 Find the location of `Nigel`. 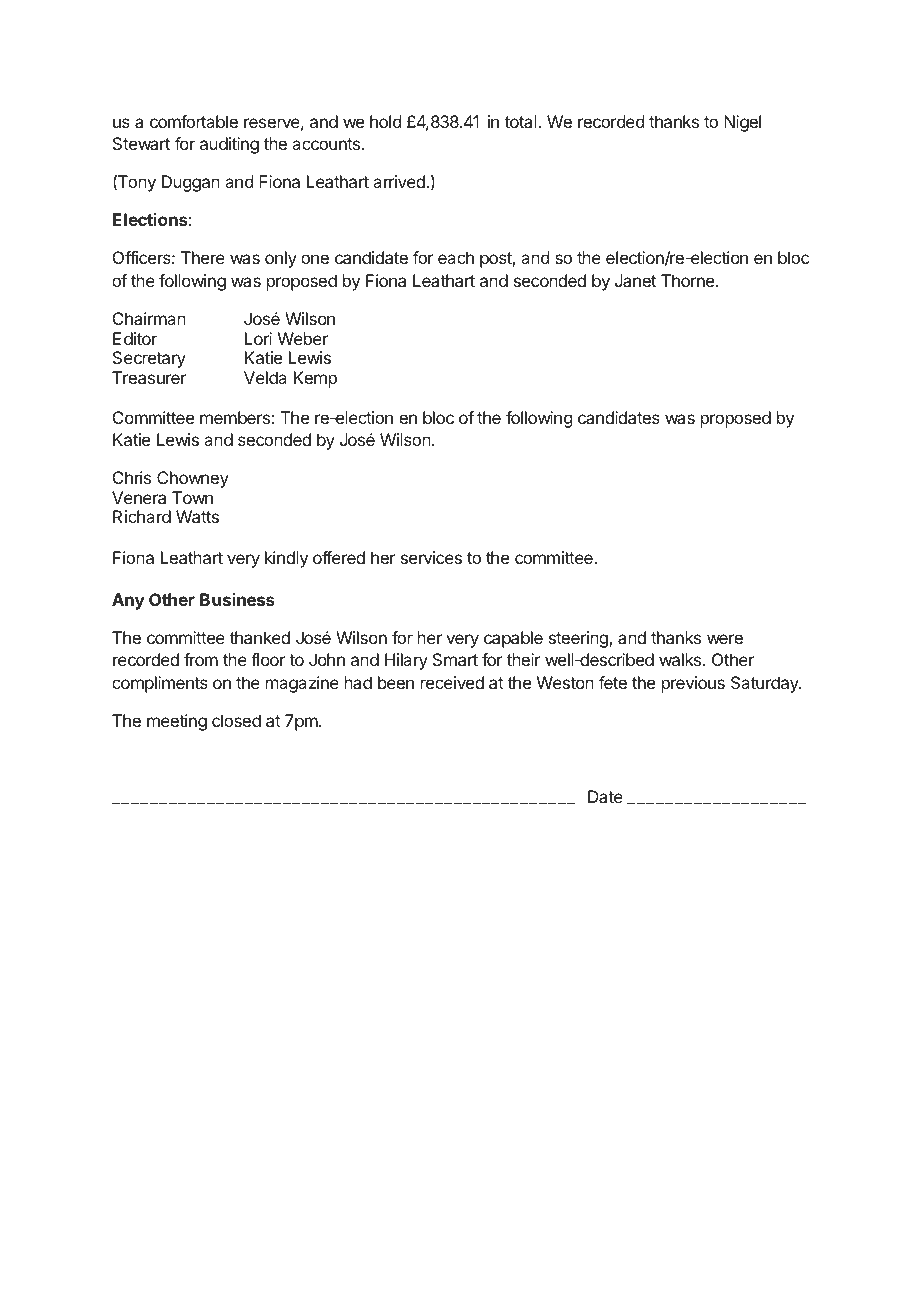

Nigel is located at coordinates (742, 123).
